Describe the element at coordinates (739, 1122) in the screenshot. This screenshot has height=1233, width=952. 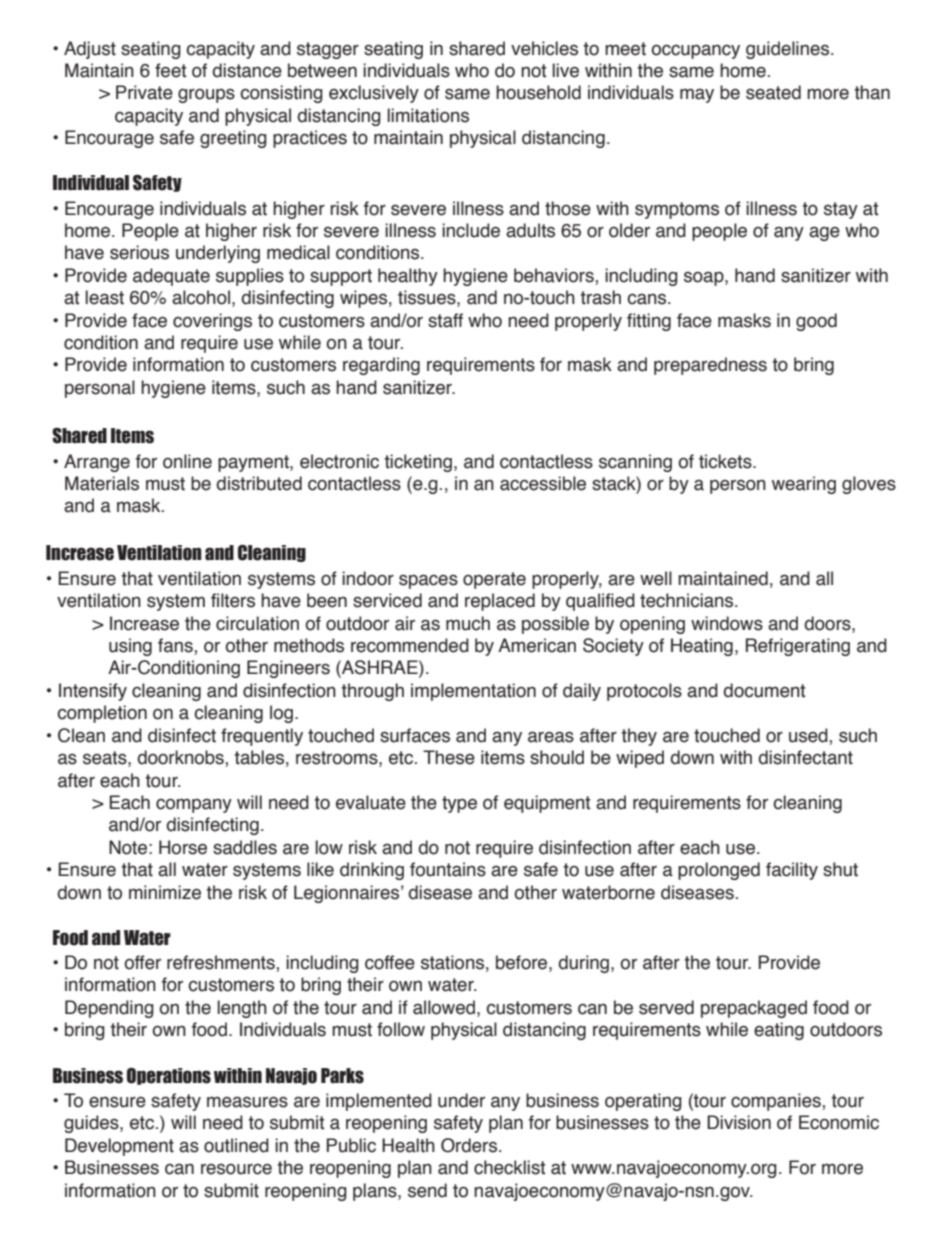
I see `Division` at that location.
